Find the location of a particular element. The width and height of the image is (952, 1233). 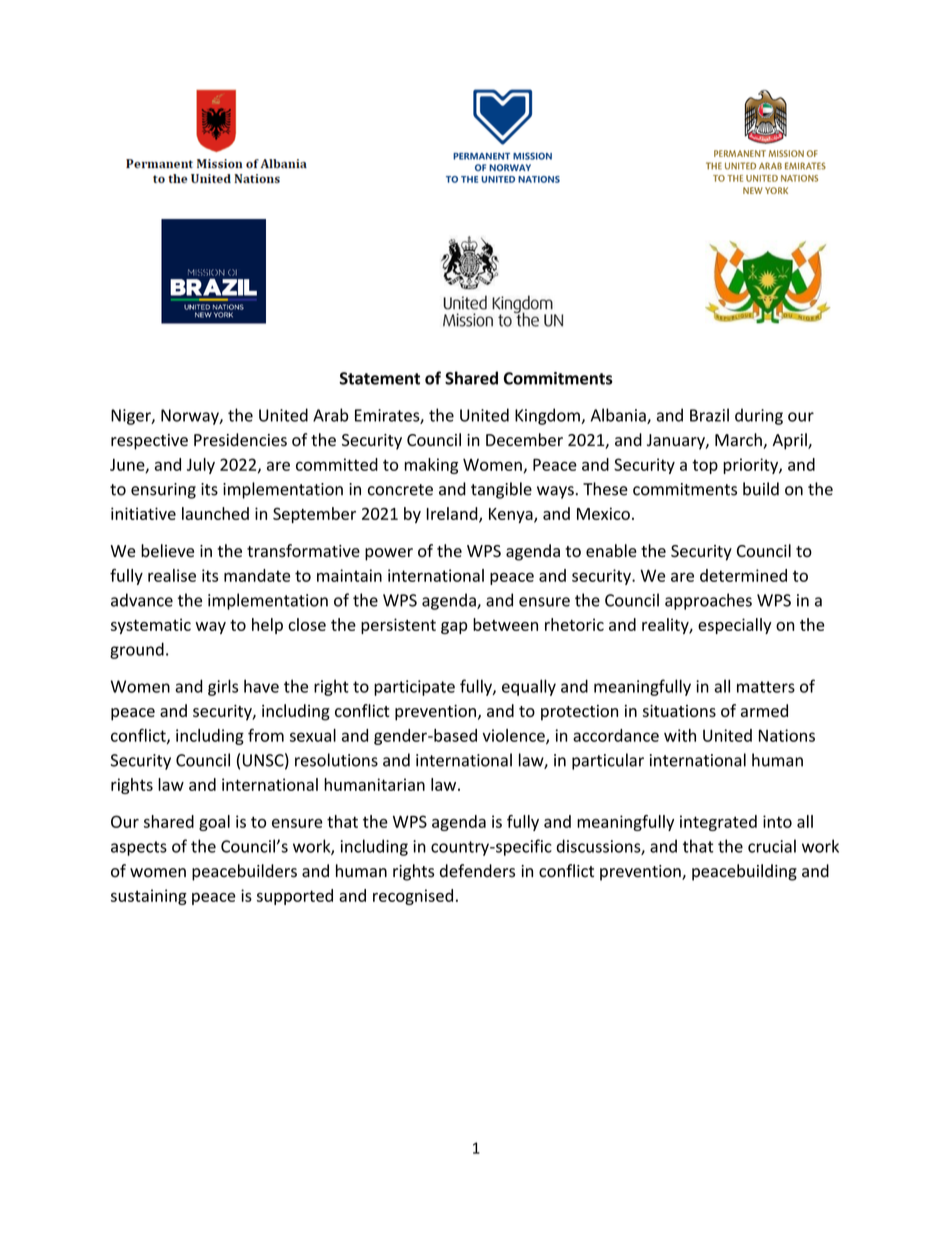

help is located at coordinates (267, 626).
